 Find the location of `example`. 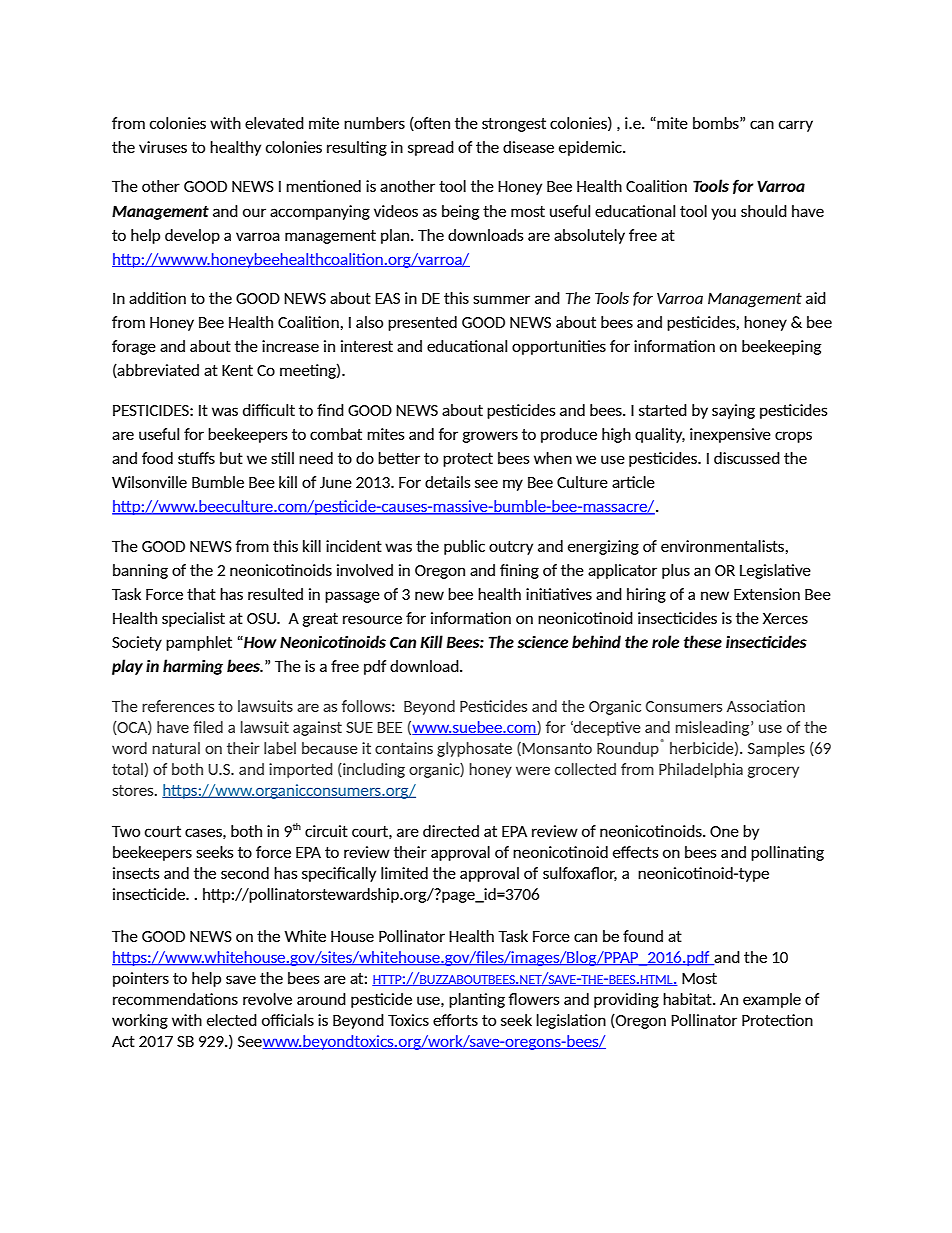

example is located at coordinates (772, 1000).
